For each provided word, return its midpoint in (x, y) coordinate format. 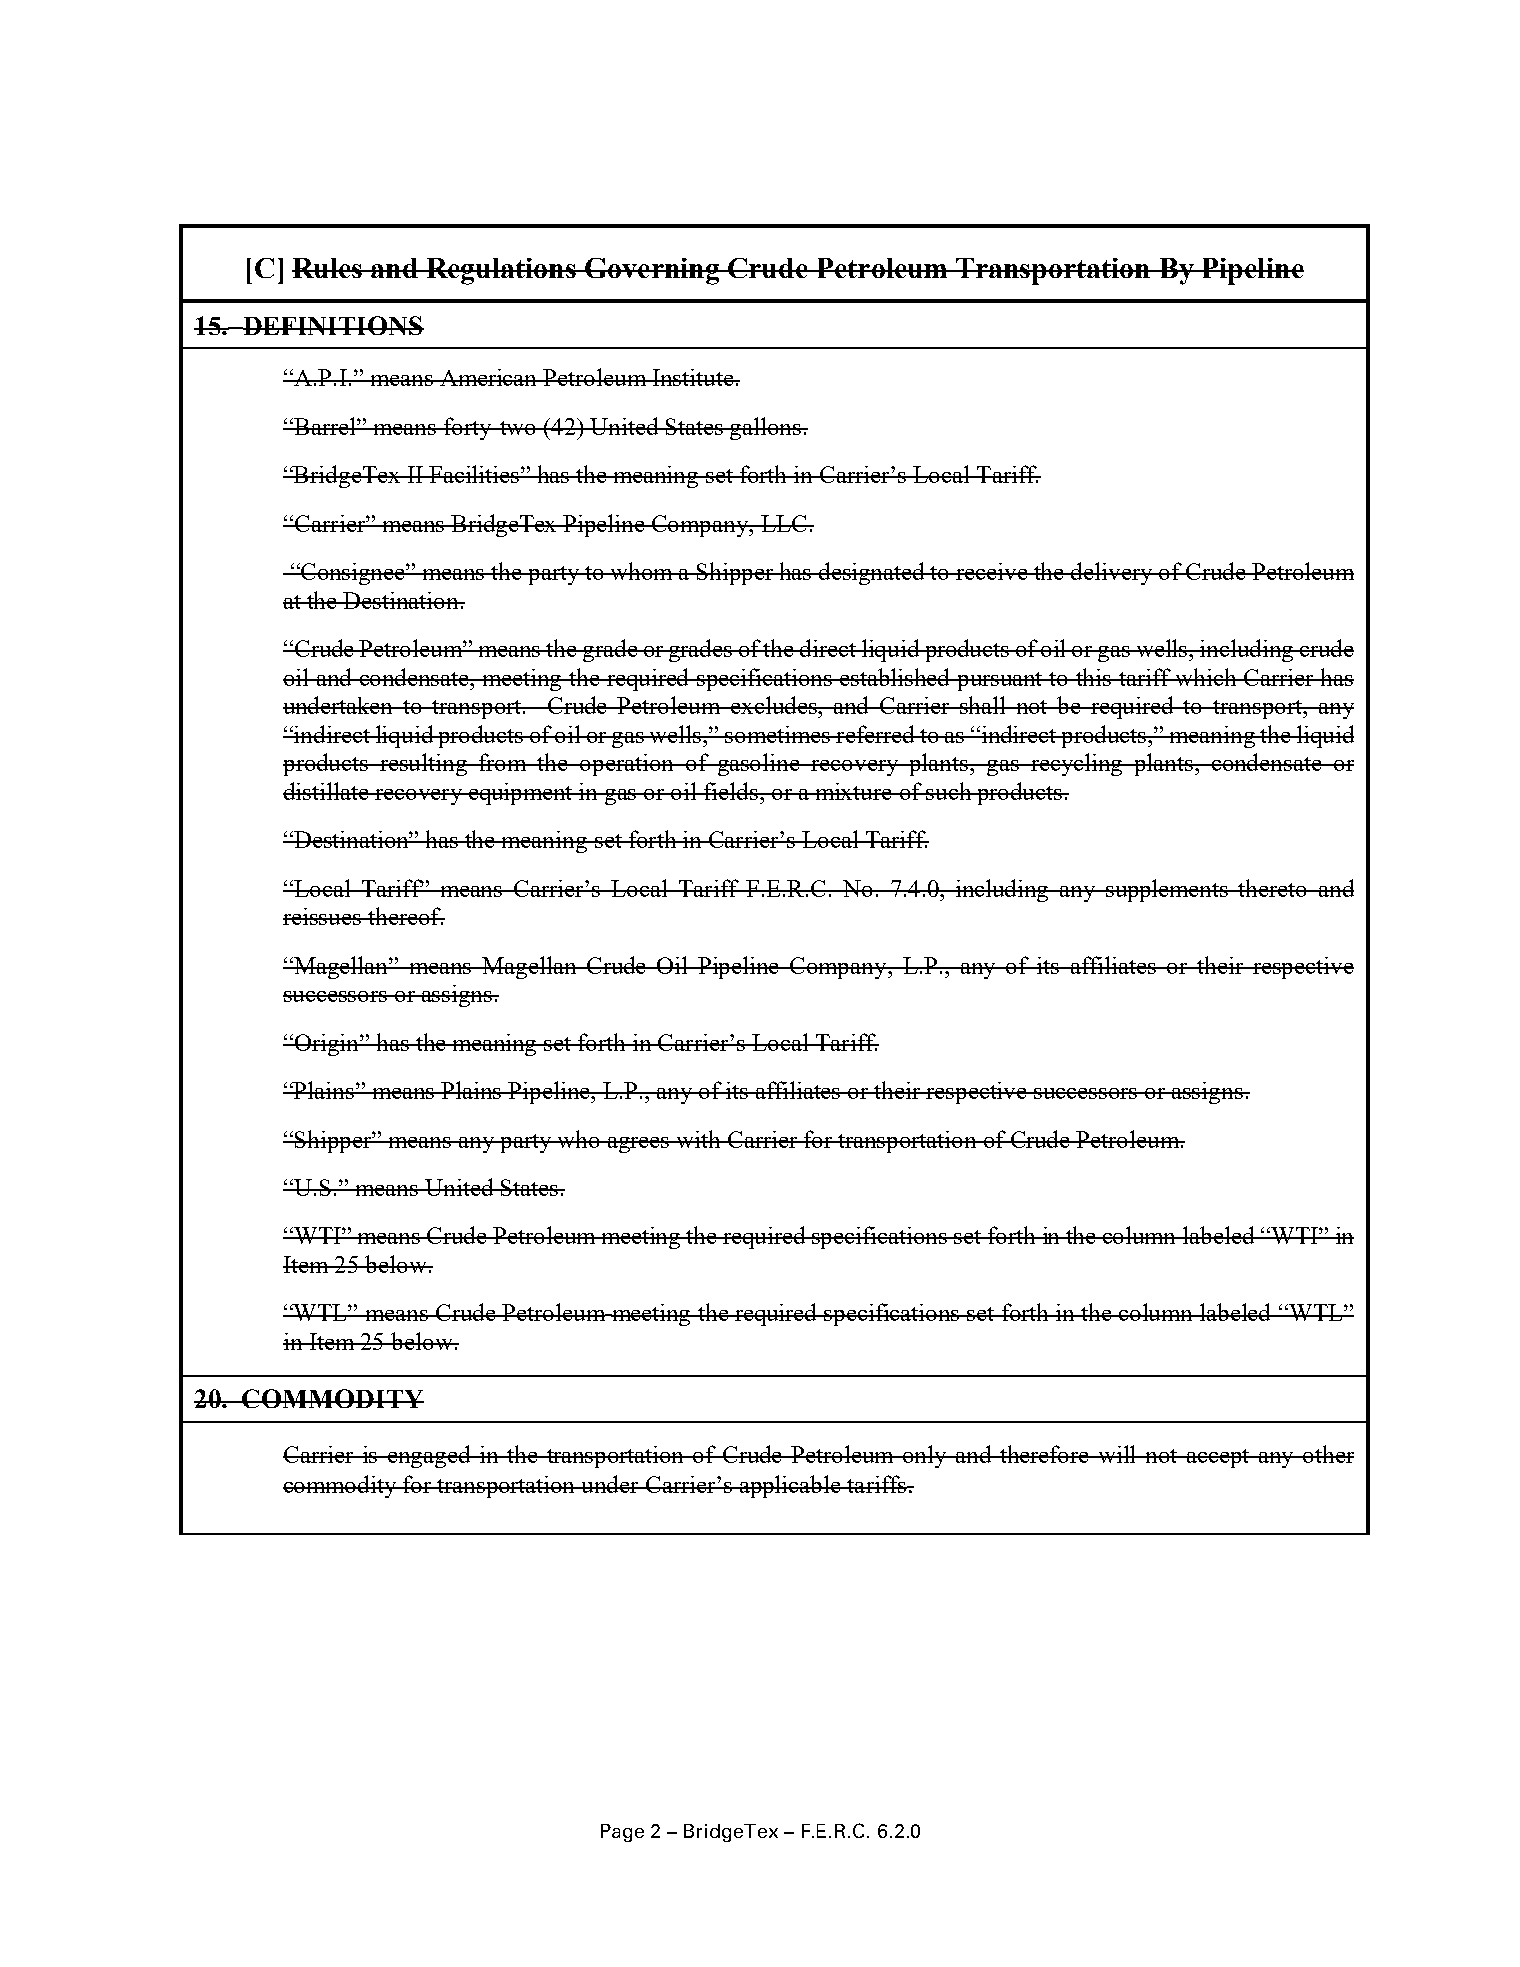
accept (1218, 1458)
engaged (429, 1456)
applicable (790, 1486)
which (1206, 677)
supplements (1167, 890)
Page (622, 1833)
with (698, 1139)
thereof (405, 916)
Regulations (501, 271)
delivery (1112, 573)
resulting (423, 764)
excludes (774, 705)
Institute (693, 377)
